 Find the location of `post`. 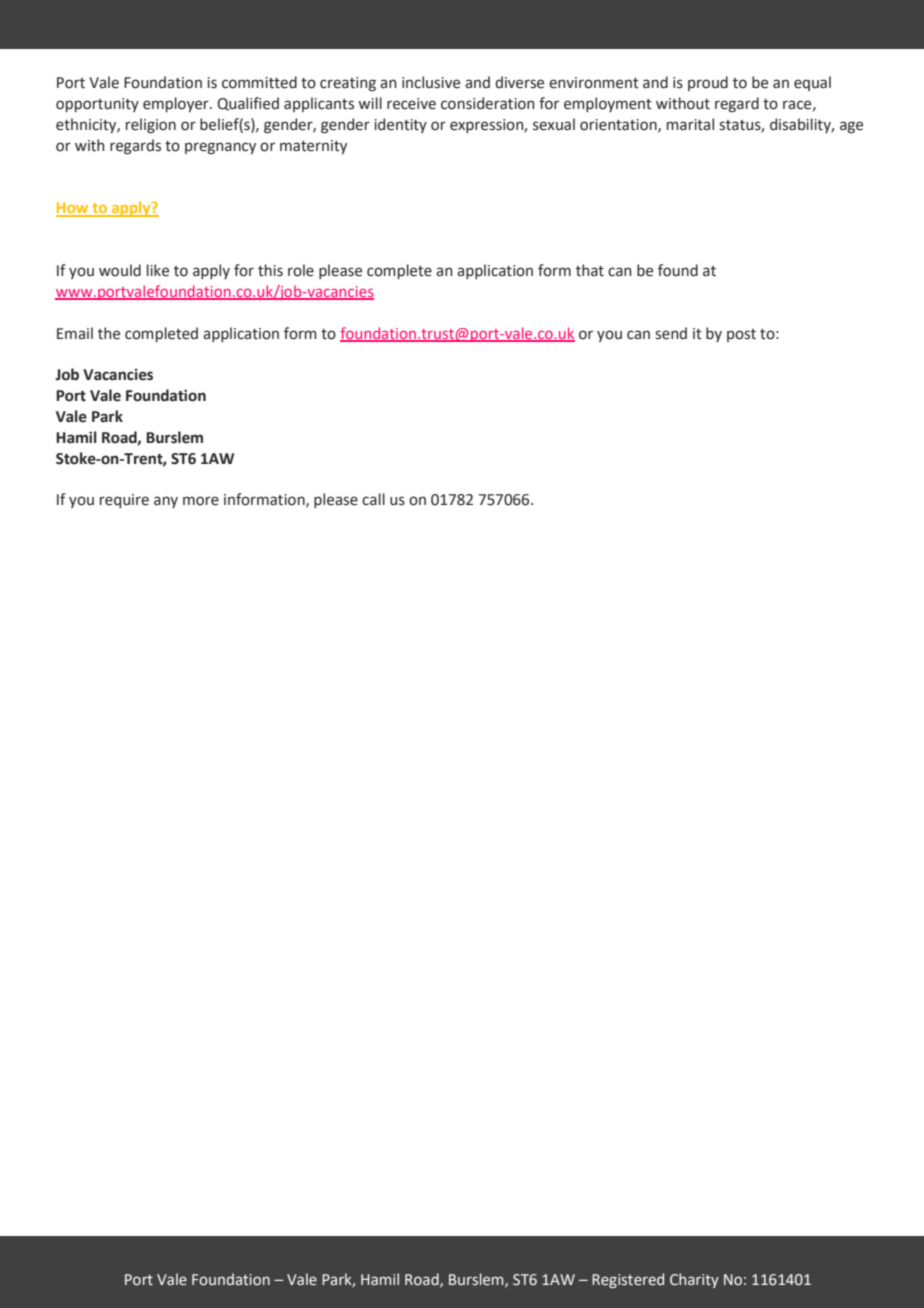

post is located at coordinates (741, 335).
